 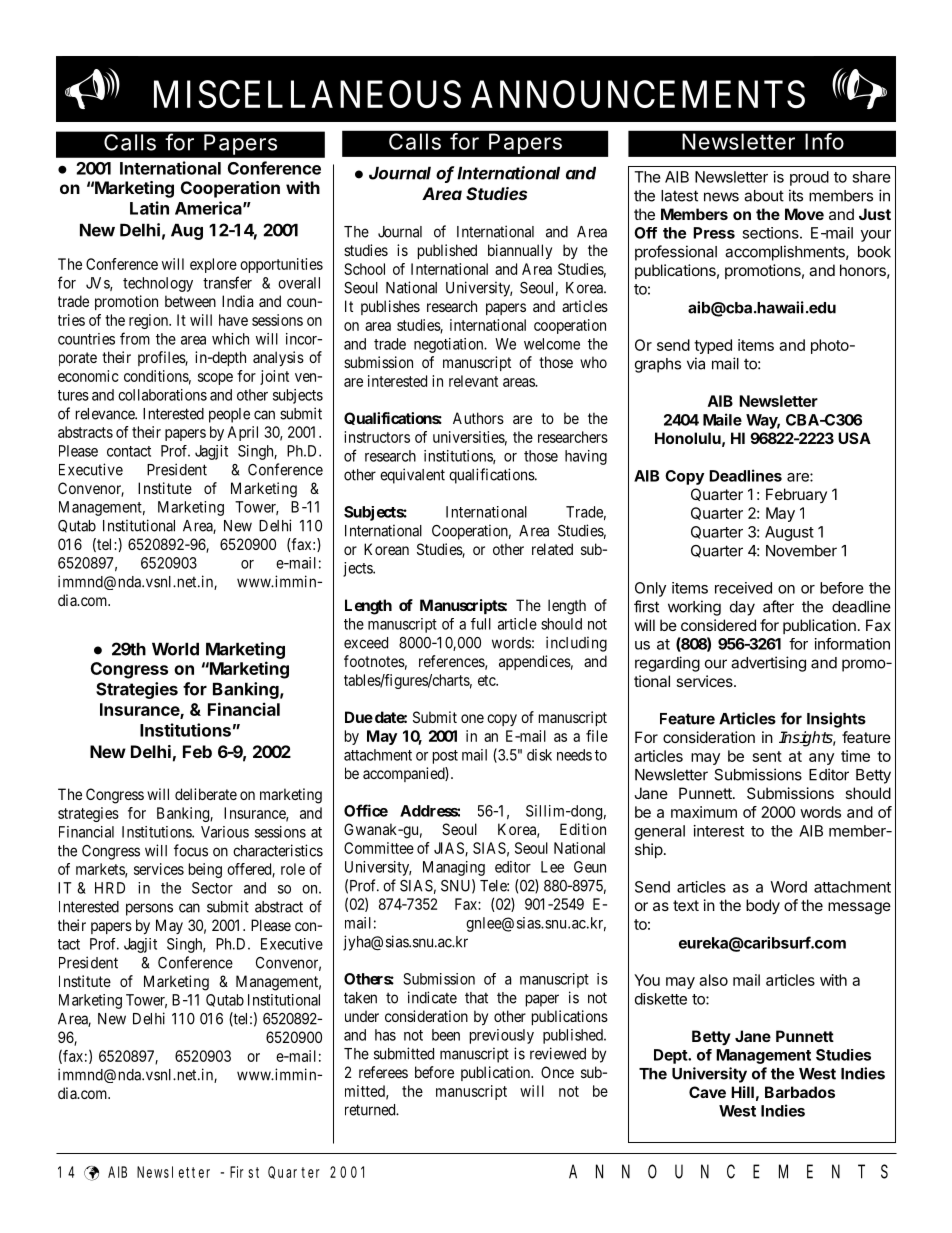 I want to click on sent, so click(x=767, y=756).
